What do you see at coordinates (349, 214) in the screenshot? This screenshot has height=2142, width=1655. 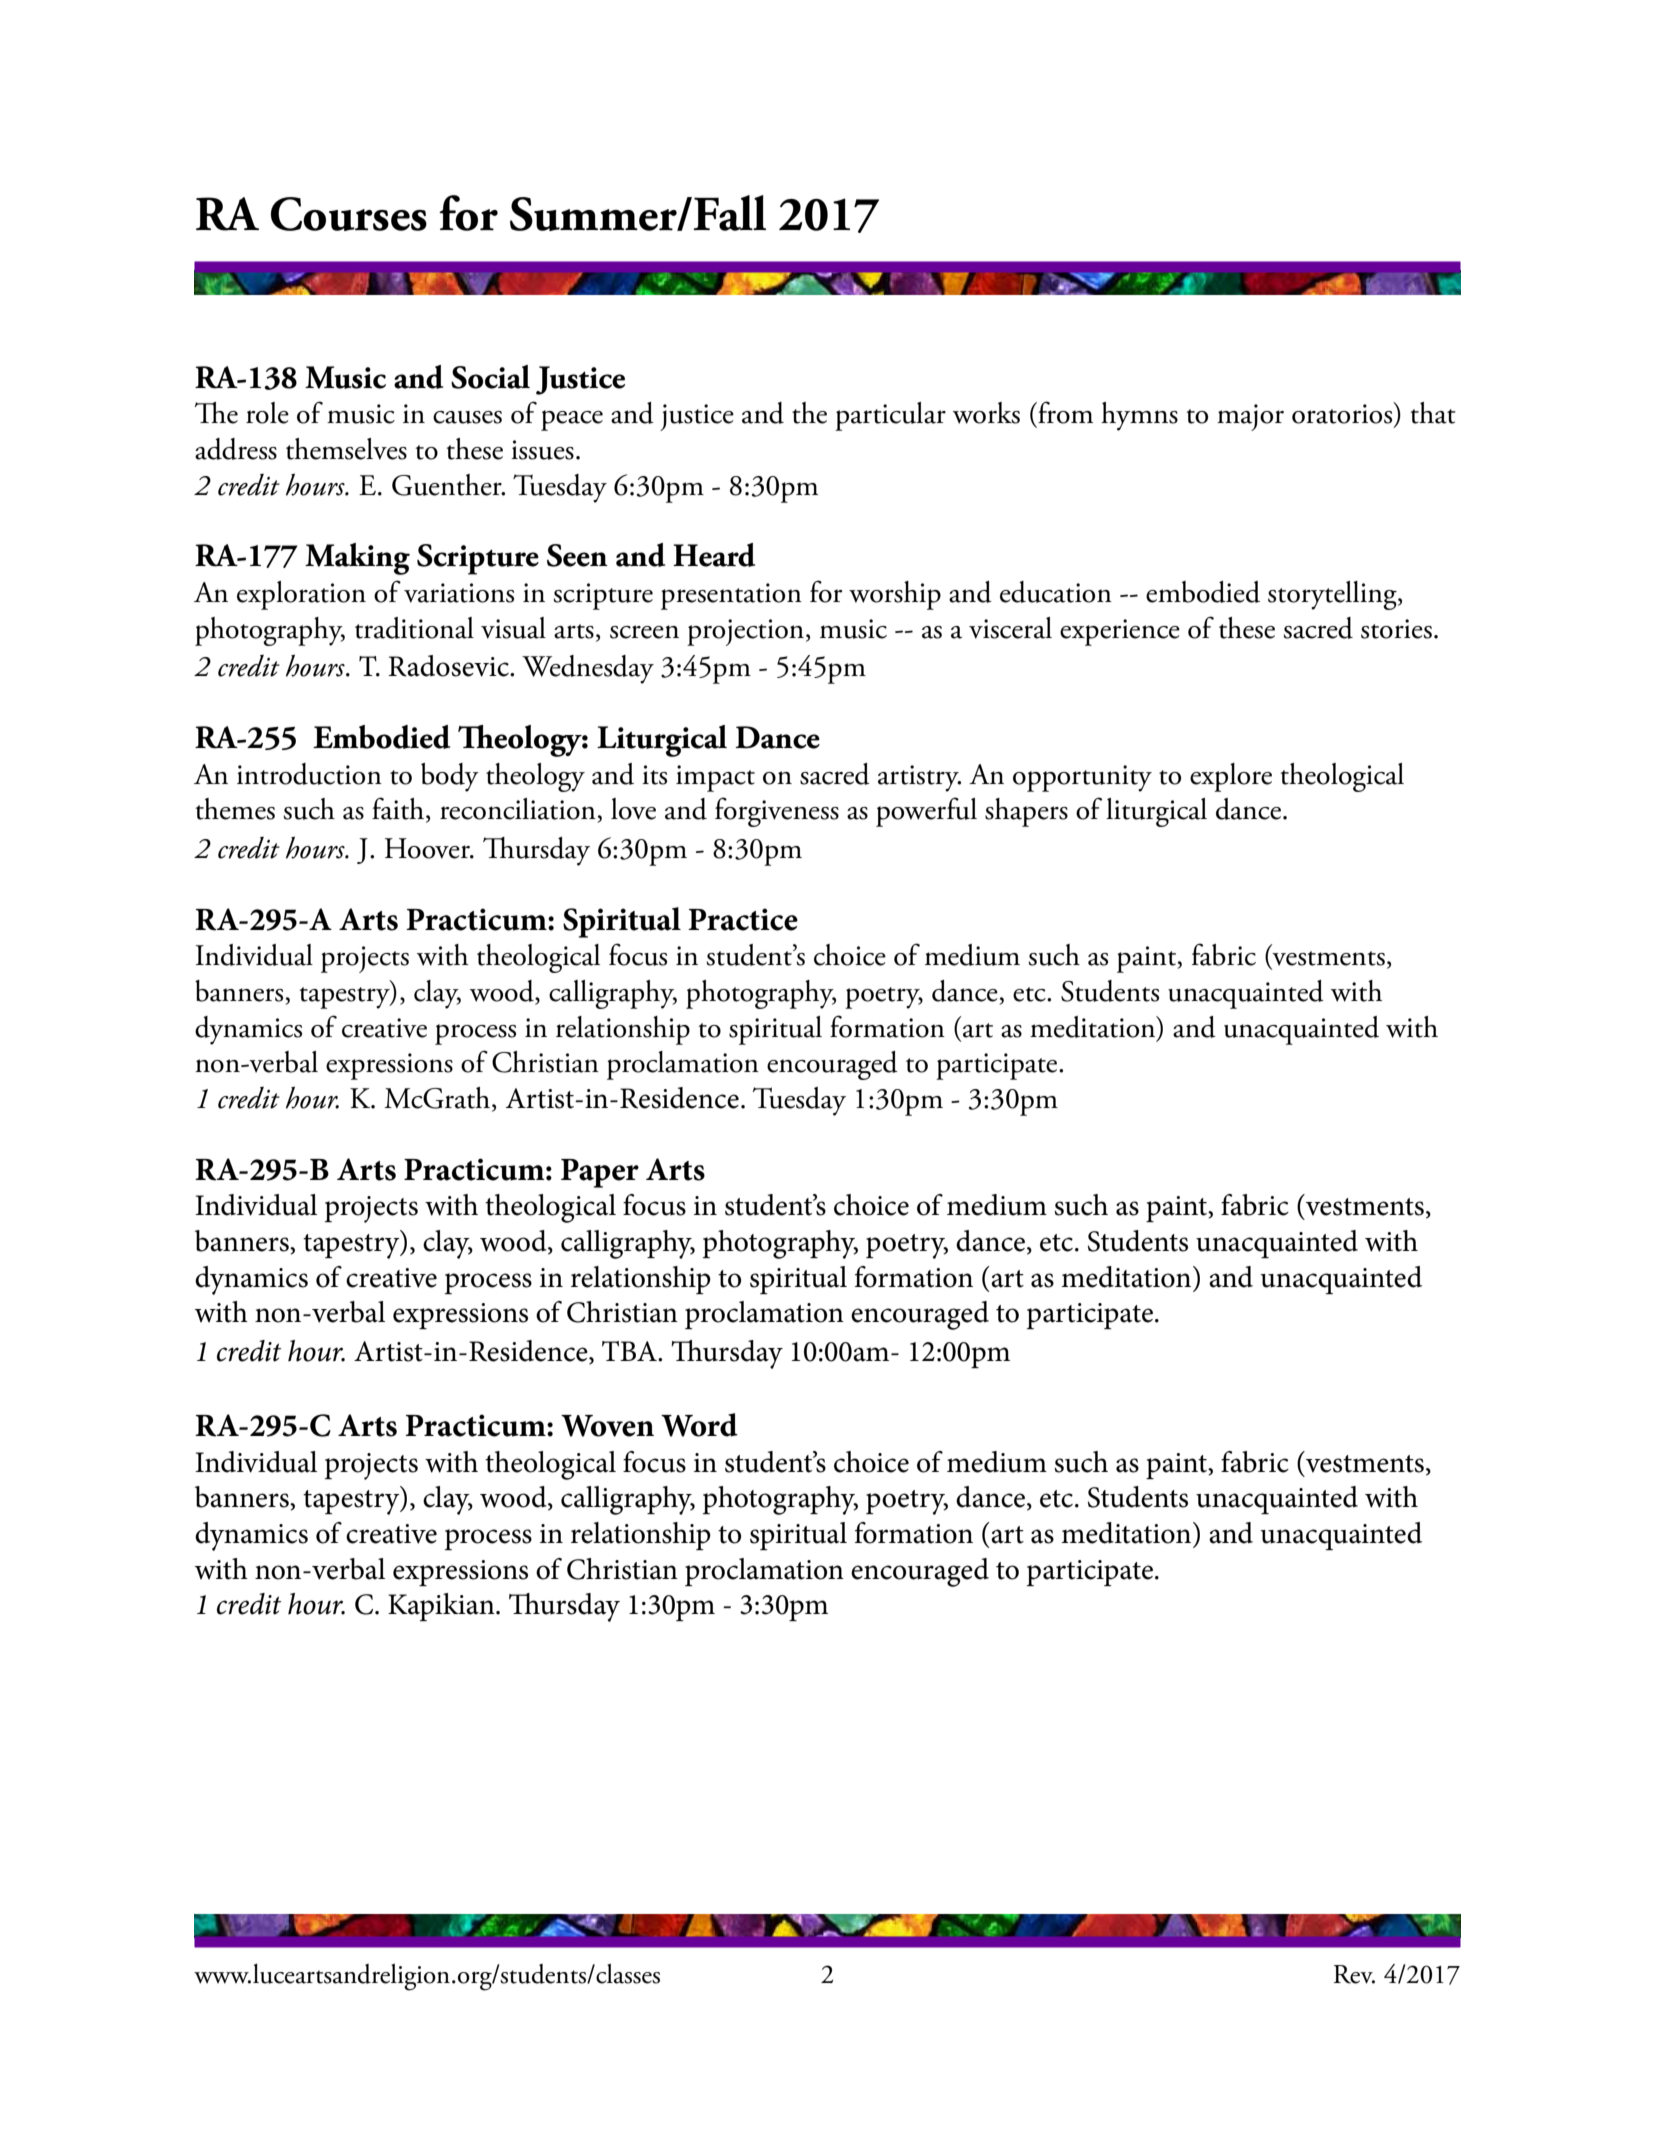 I see `Courses` at bounding box center [349, 214].
